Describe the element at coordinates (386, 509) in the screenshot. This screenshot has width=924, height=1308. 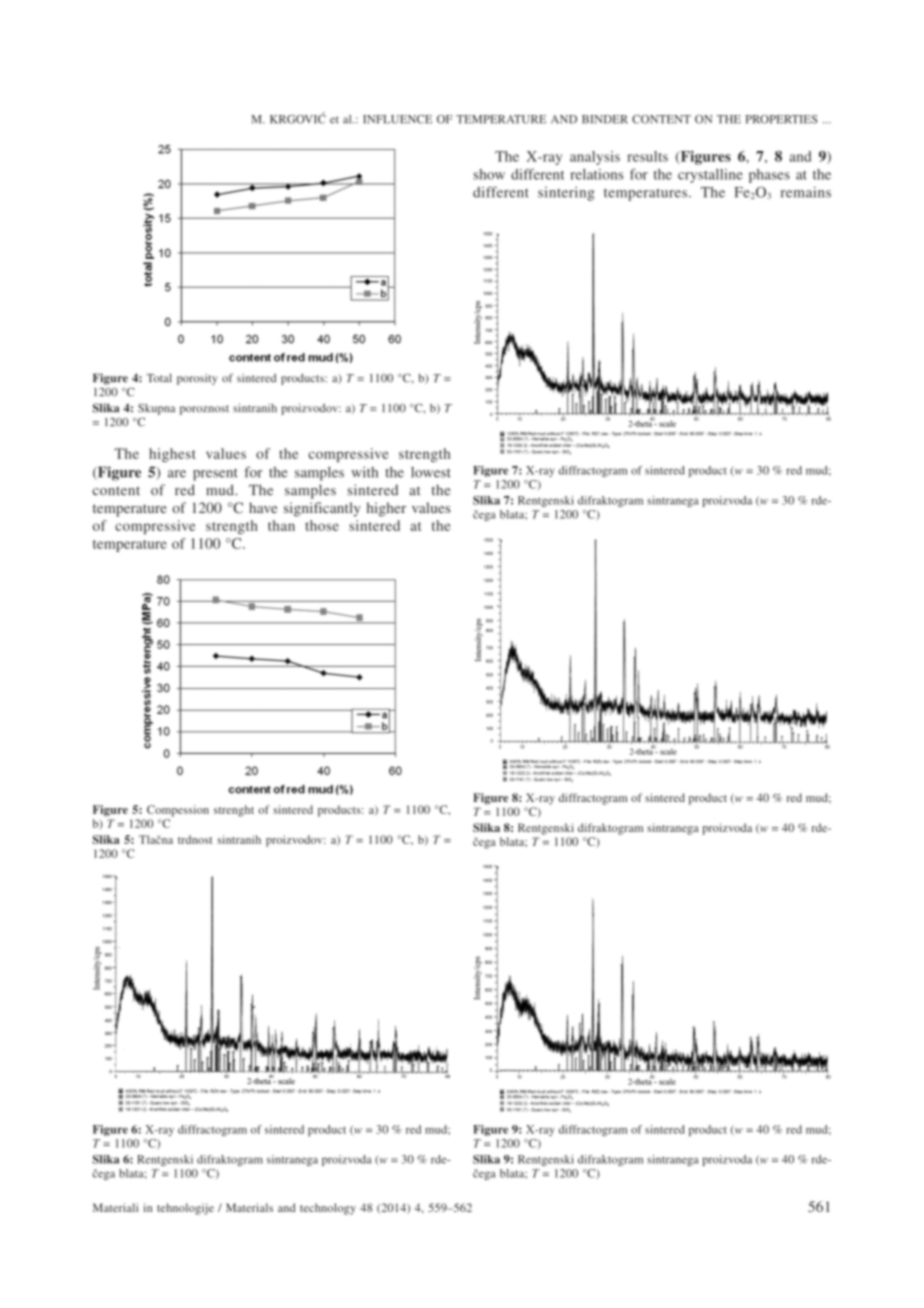
I see `higher` at that location.
